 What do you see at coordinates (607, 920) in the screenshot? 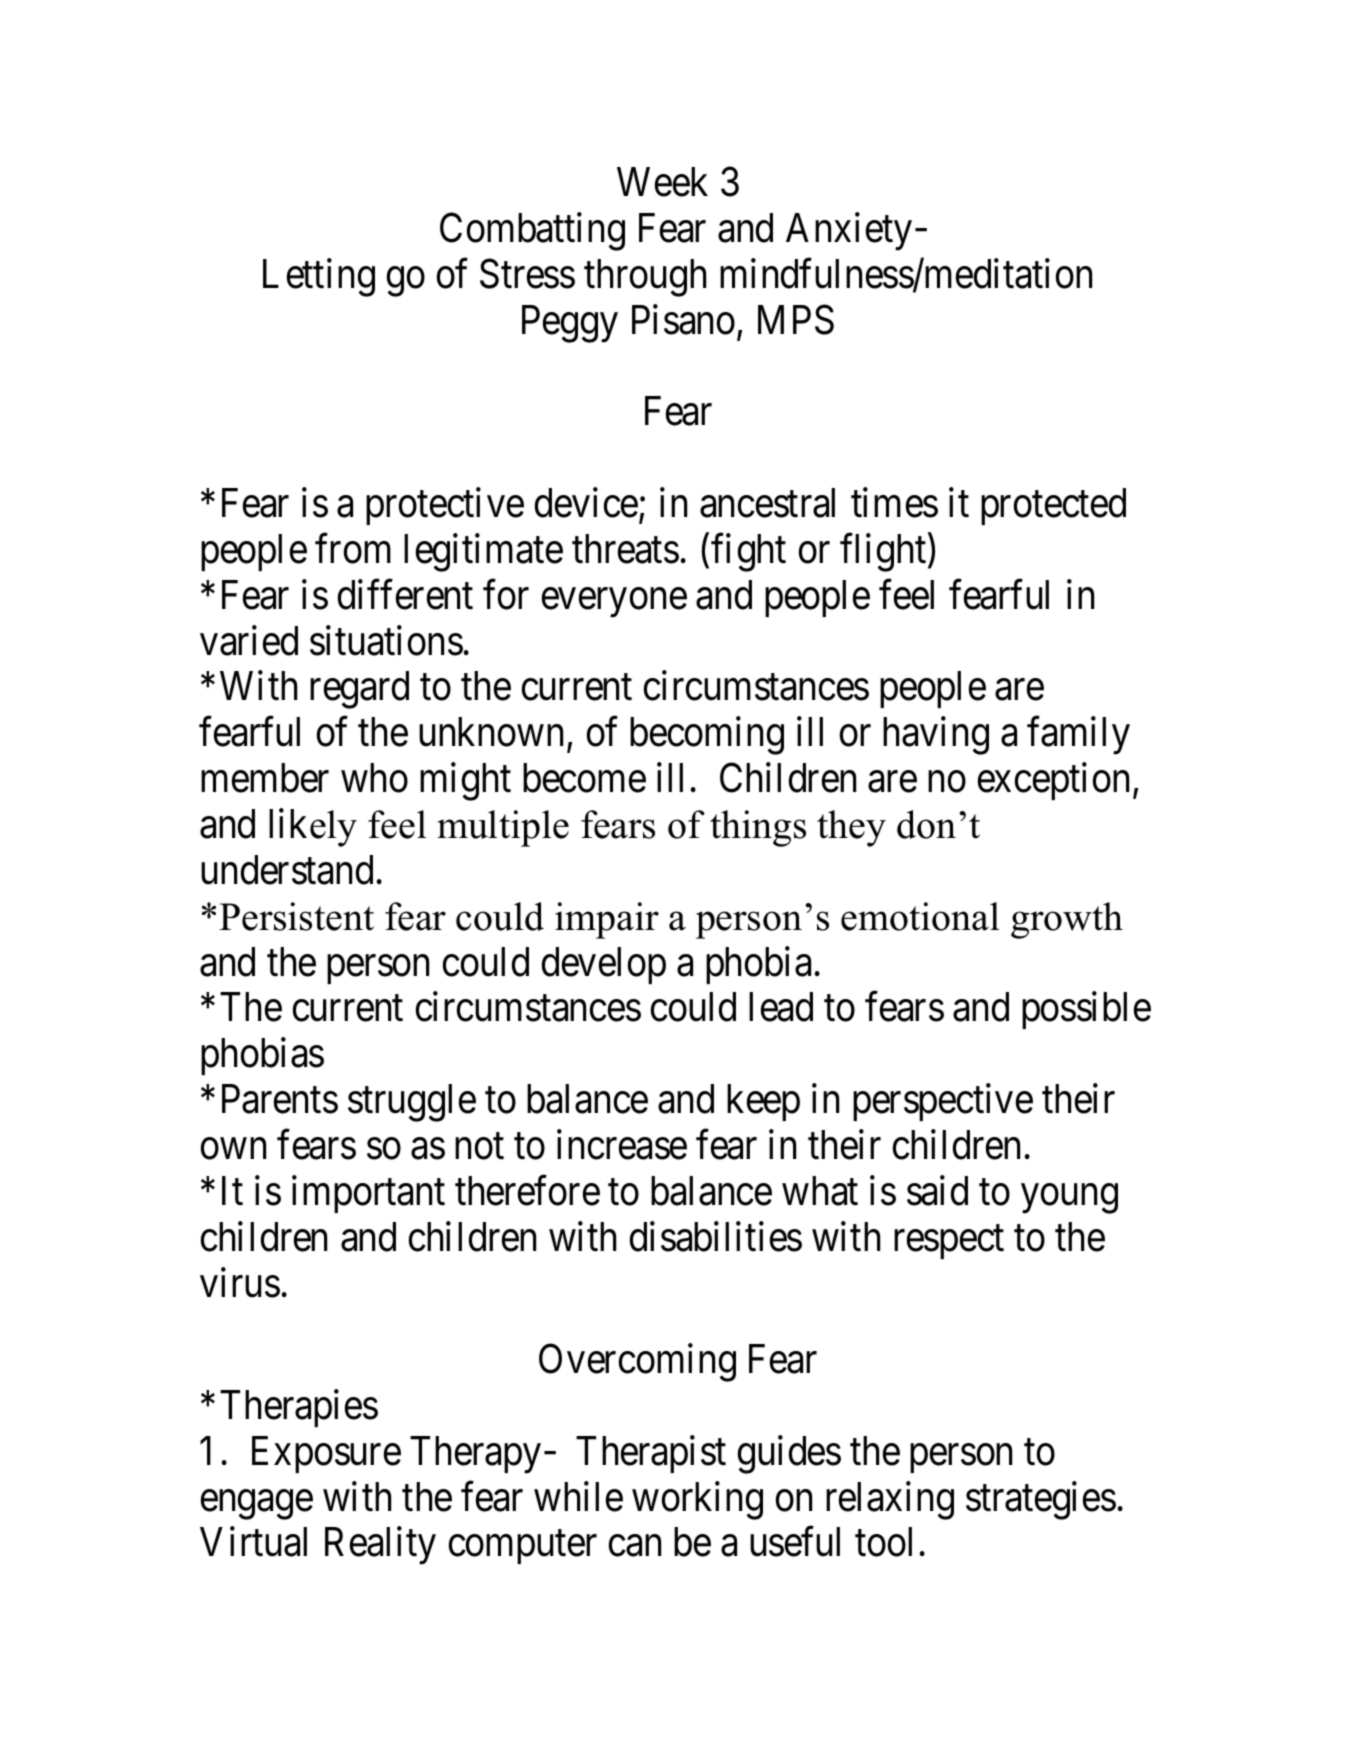
I see `impair` at bounding box center [607, 920].
